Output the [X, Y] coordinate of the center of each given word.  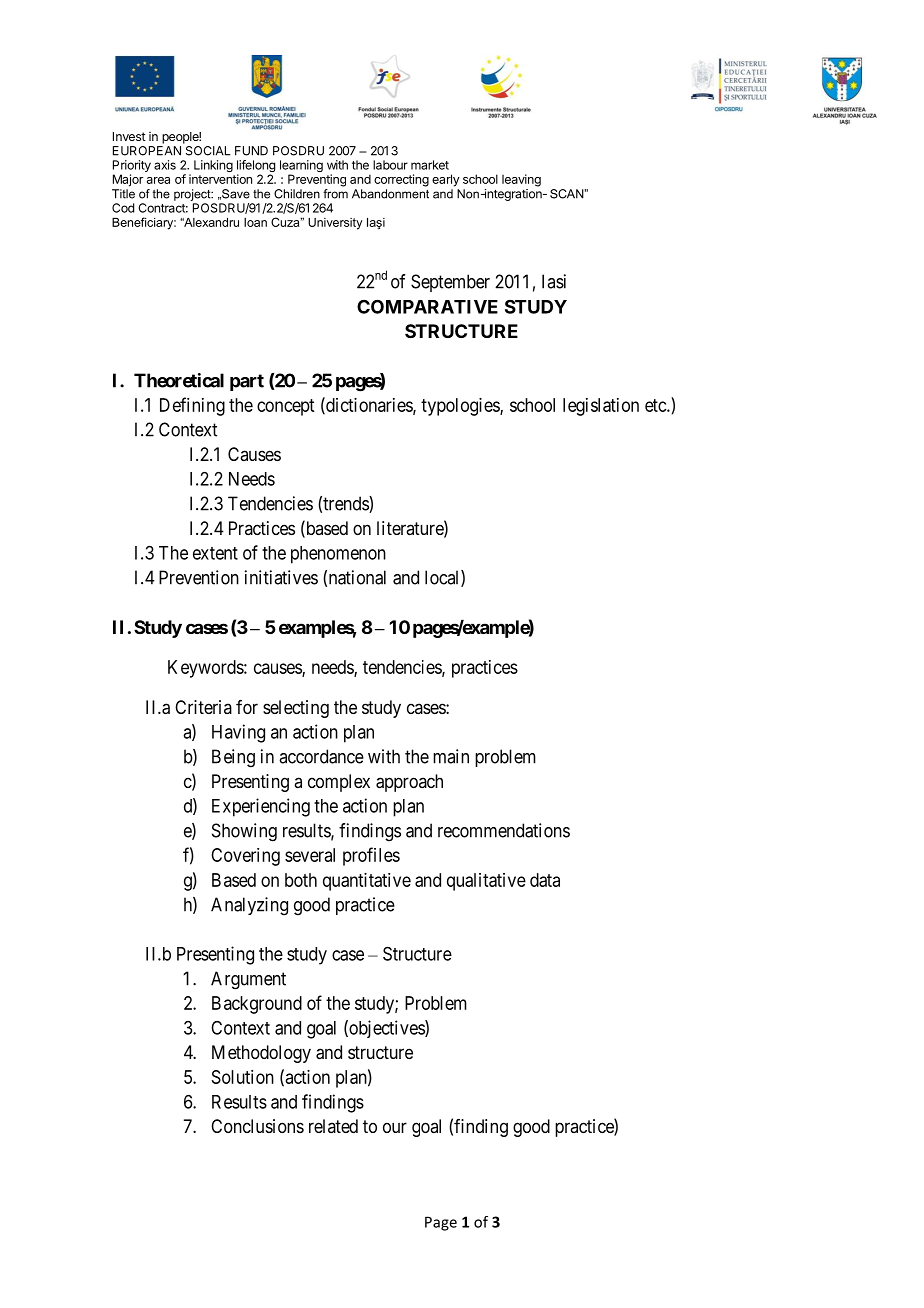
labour [390, 165]
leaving [521, 180]
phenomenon [338, 555]
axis [165, 165]
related [333, 1126]
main [451, 756]
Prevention [199, 577]
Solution [243, 1077]
